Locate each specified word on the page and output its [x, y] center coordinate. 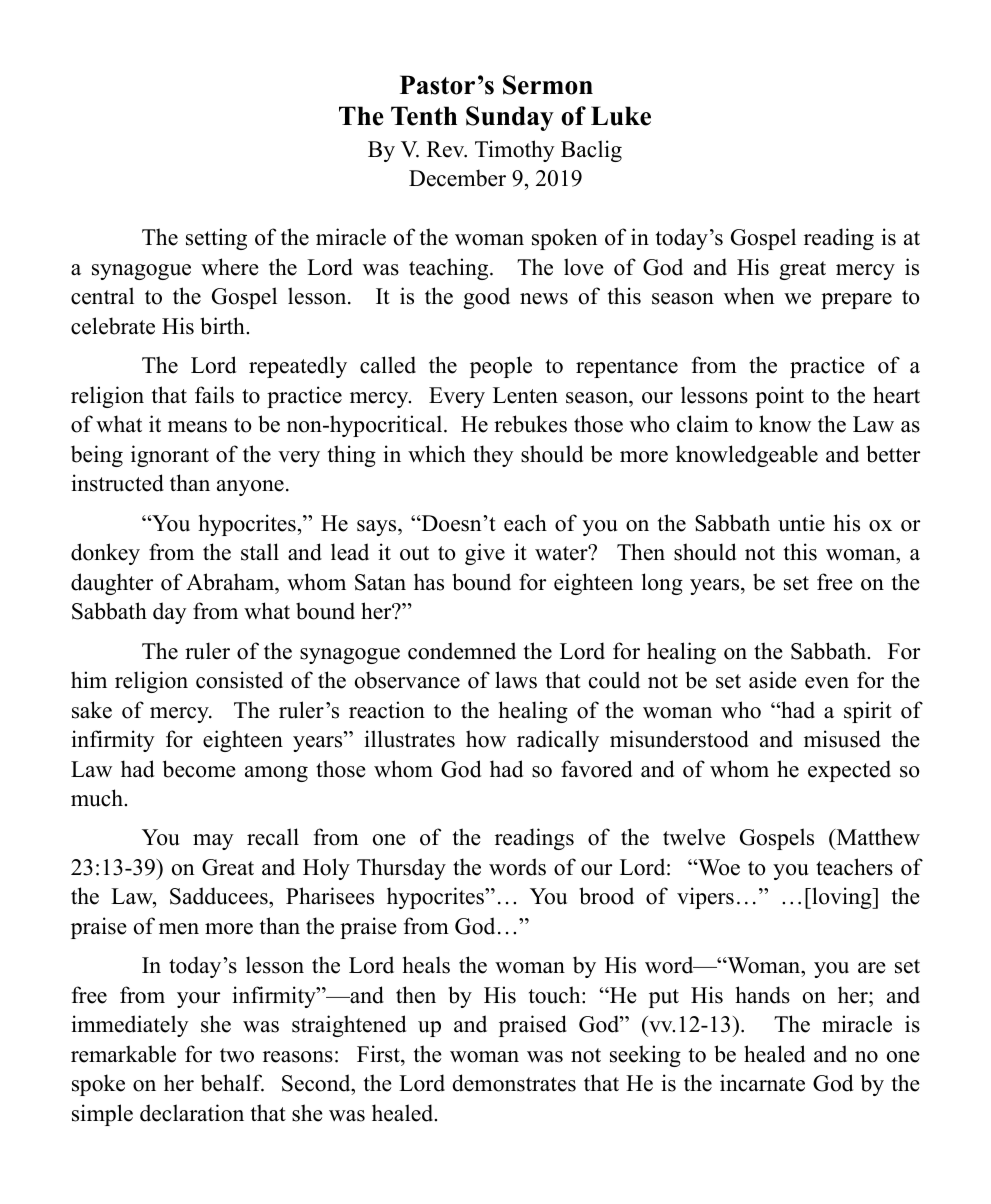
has [429, 582]
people [501, 367]
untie [801, 523]
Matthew [877, 838]
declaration [192, 1113]
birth [223, 326]
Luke [621, 116]
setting [216, 239]
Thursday [401, 869]
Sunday [510, 118]
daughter [112, 584]
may [213, 842]
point [779, 397]
